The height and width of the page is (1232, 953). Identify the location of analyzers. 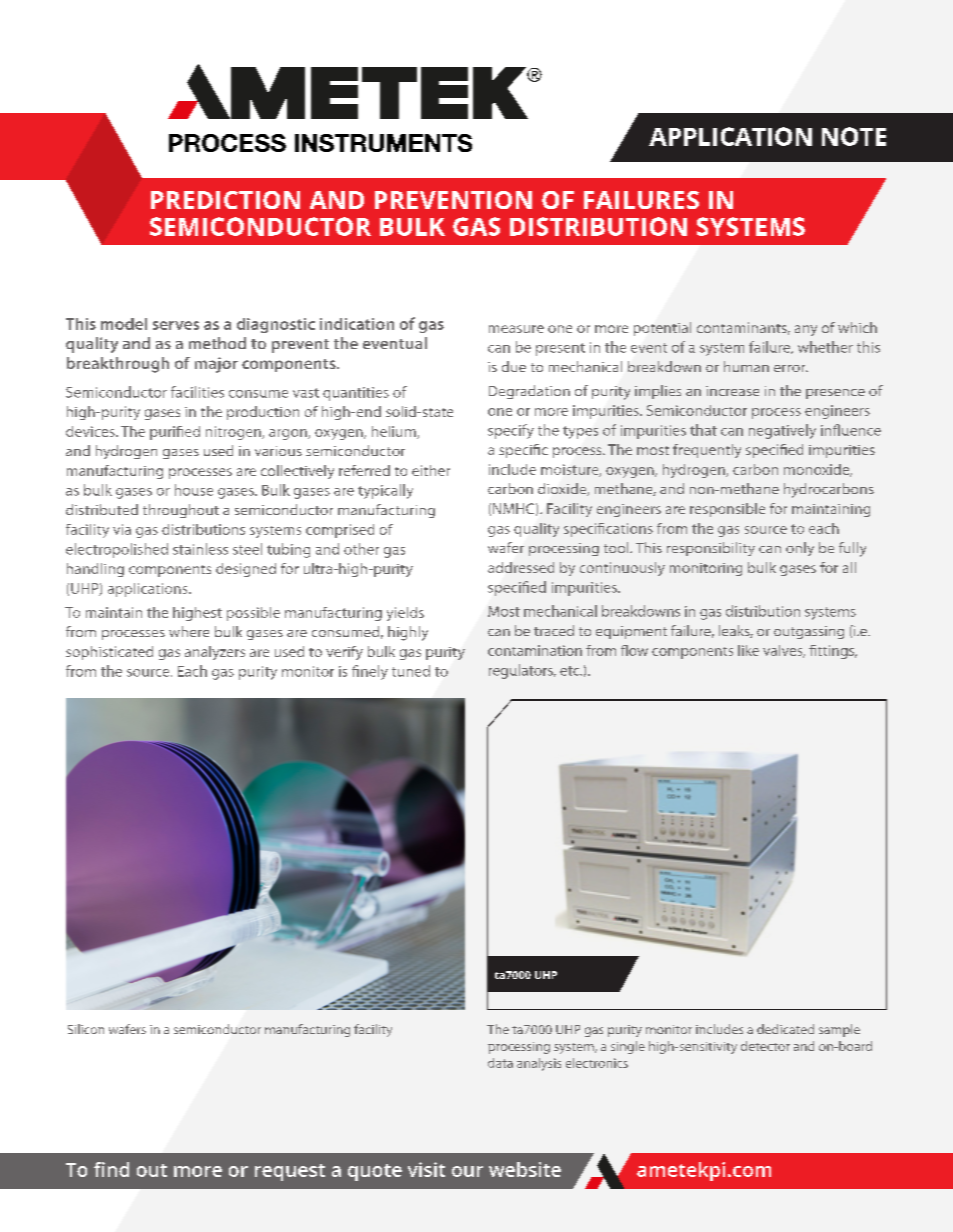
(215, 653).
